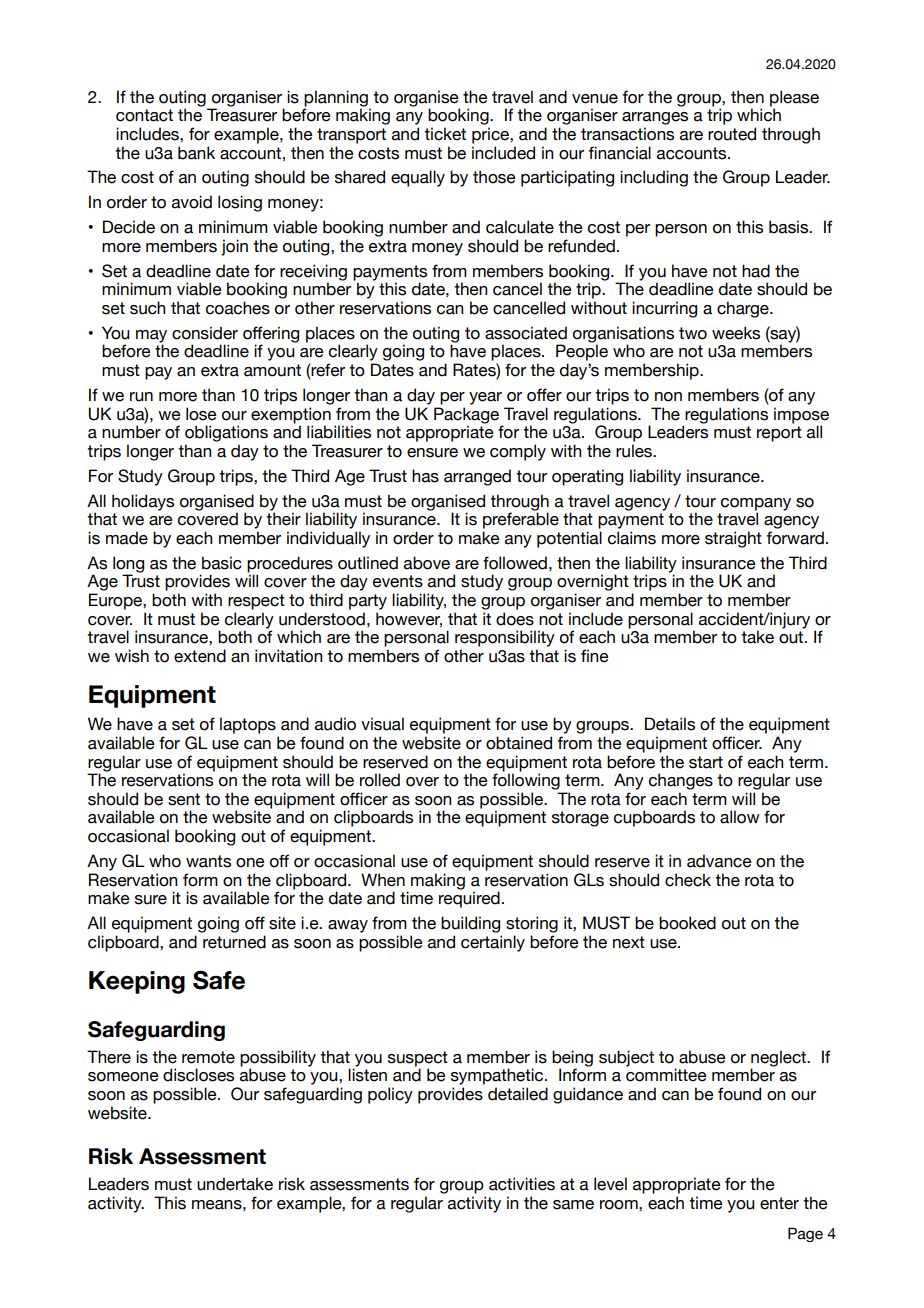  I want to click on responsibility, so click(505, 638).
